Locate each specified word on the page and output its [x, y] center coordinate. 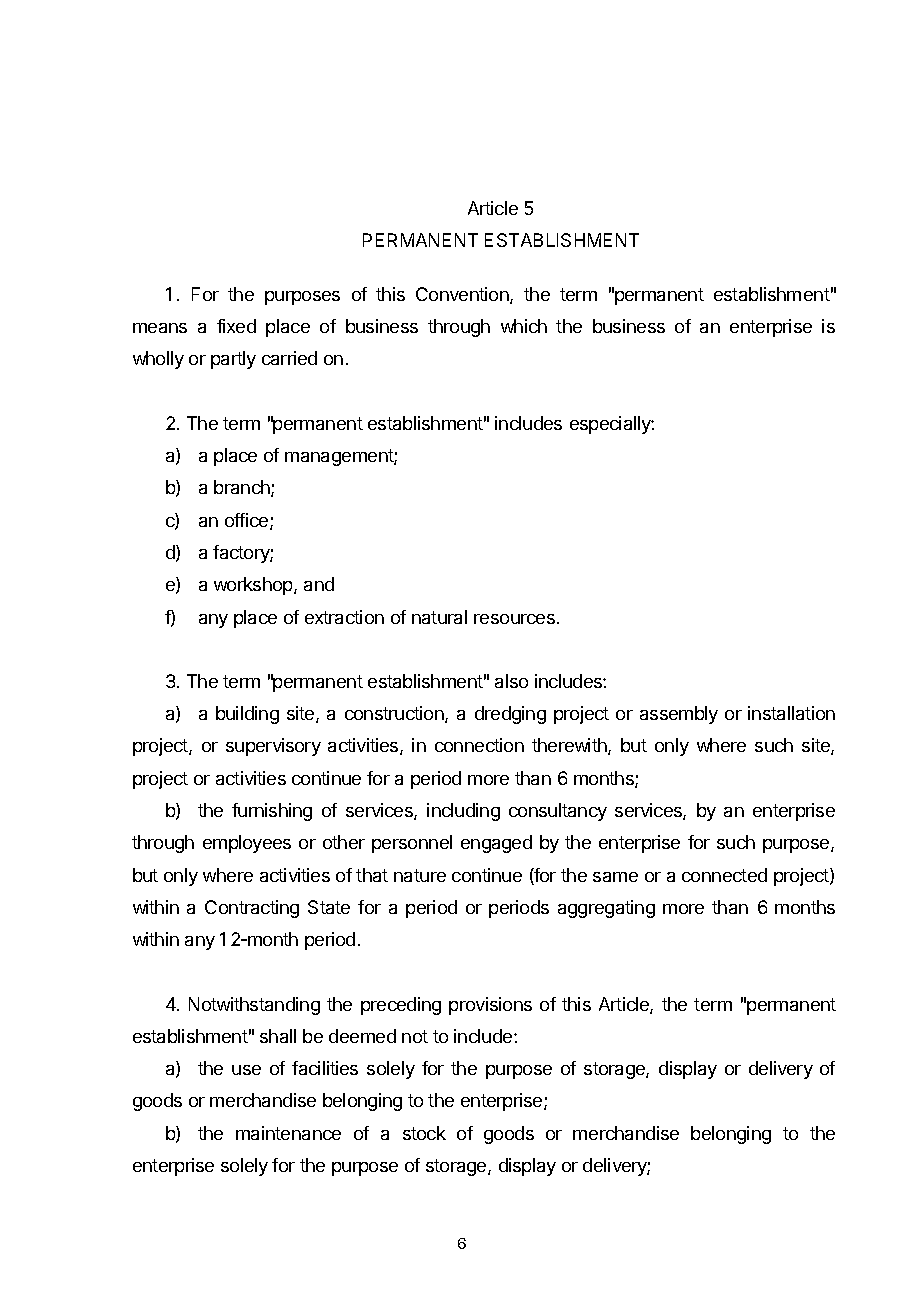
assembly [679, 715]
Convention [463, 295]
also [511, 681]
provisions [490, 1006]
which [524, 326]
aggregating [606, 909]
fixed [236, 326]
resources [514, 619]
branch [243, 488]
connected [724, 875]
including [463, 812]
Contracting [252, 909]
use [246, 1070]
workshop [254, 586]
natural [439, 617]
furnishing [272, 812]
